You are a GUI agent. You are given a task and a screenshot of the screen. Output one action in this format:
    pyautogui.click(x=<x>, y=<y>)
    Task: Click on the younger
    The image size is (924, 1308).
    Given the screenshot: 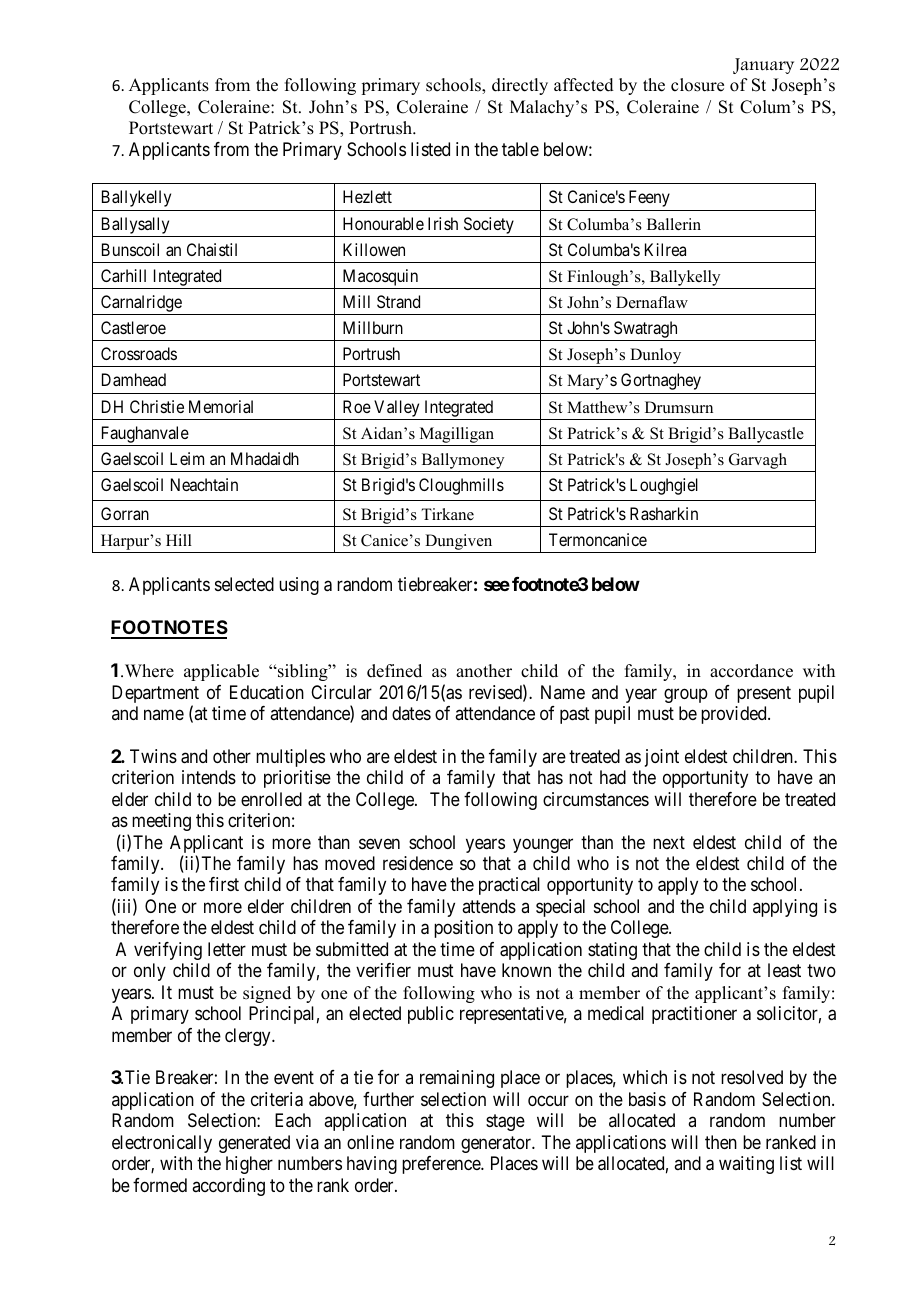 What is the action you would take?
    pyautogui.click(x=543, y=845)
